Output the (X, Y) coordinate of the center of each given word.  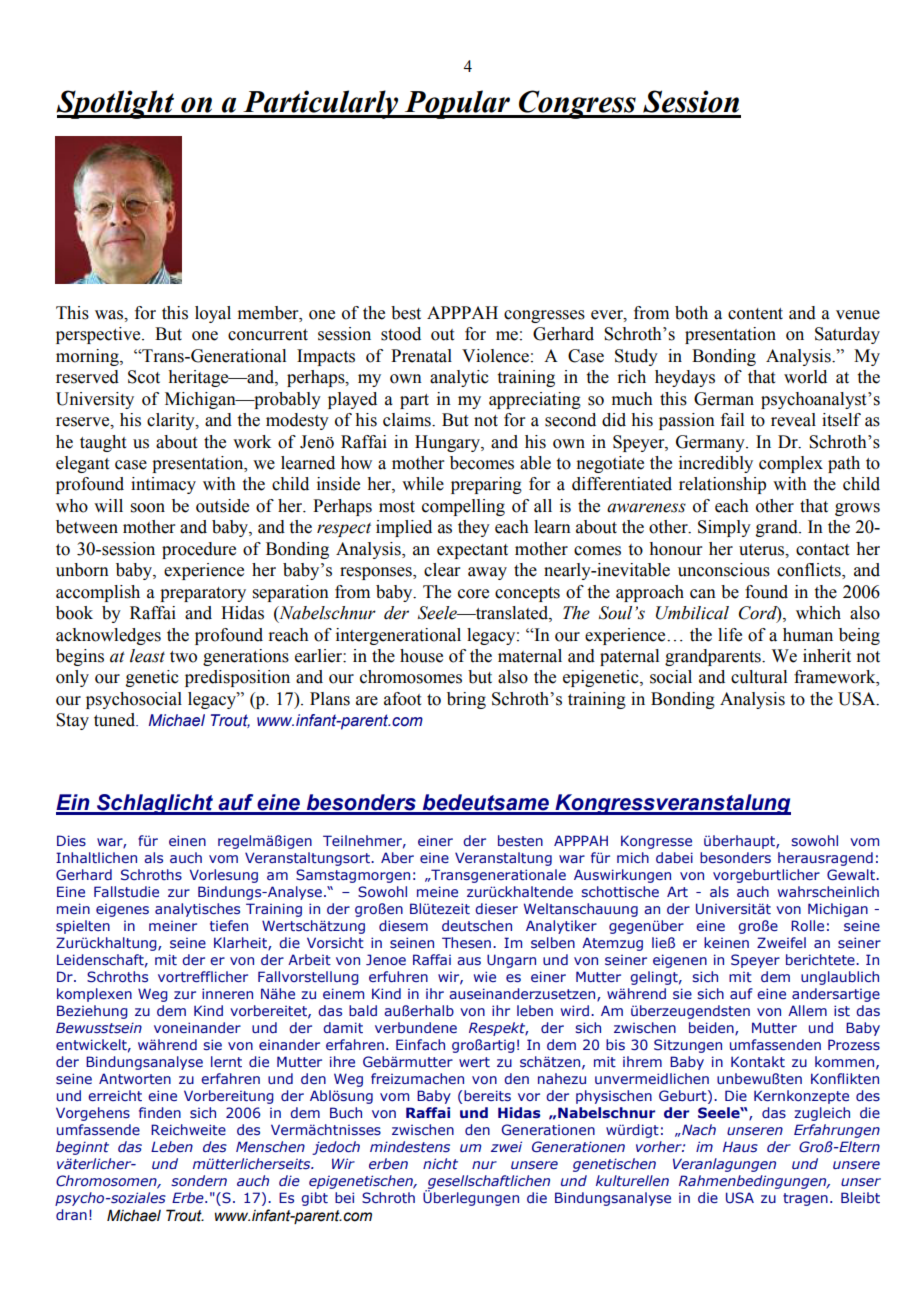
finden (160, 1112)
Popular (457, 104)
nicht (440, 1163)
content (755, 314)
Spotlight (116, 104)
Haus (740, 1146)
